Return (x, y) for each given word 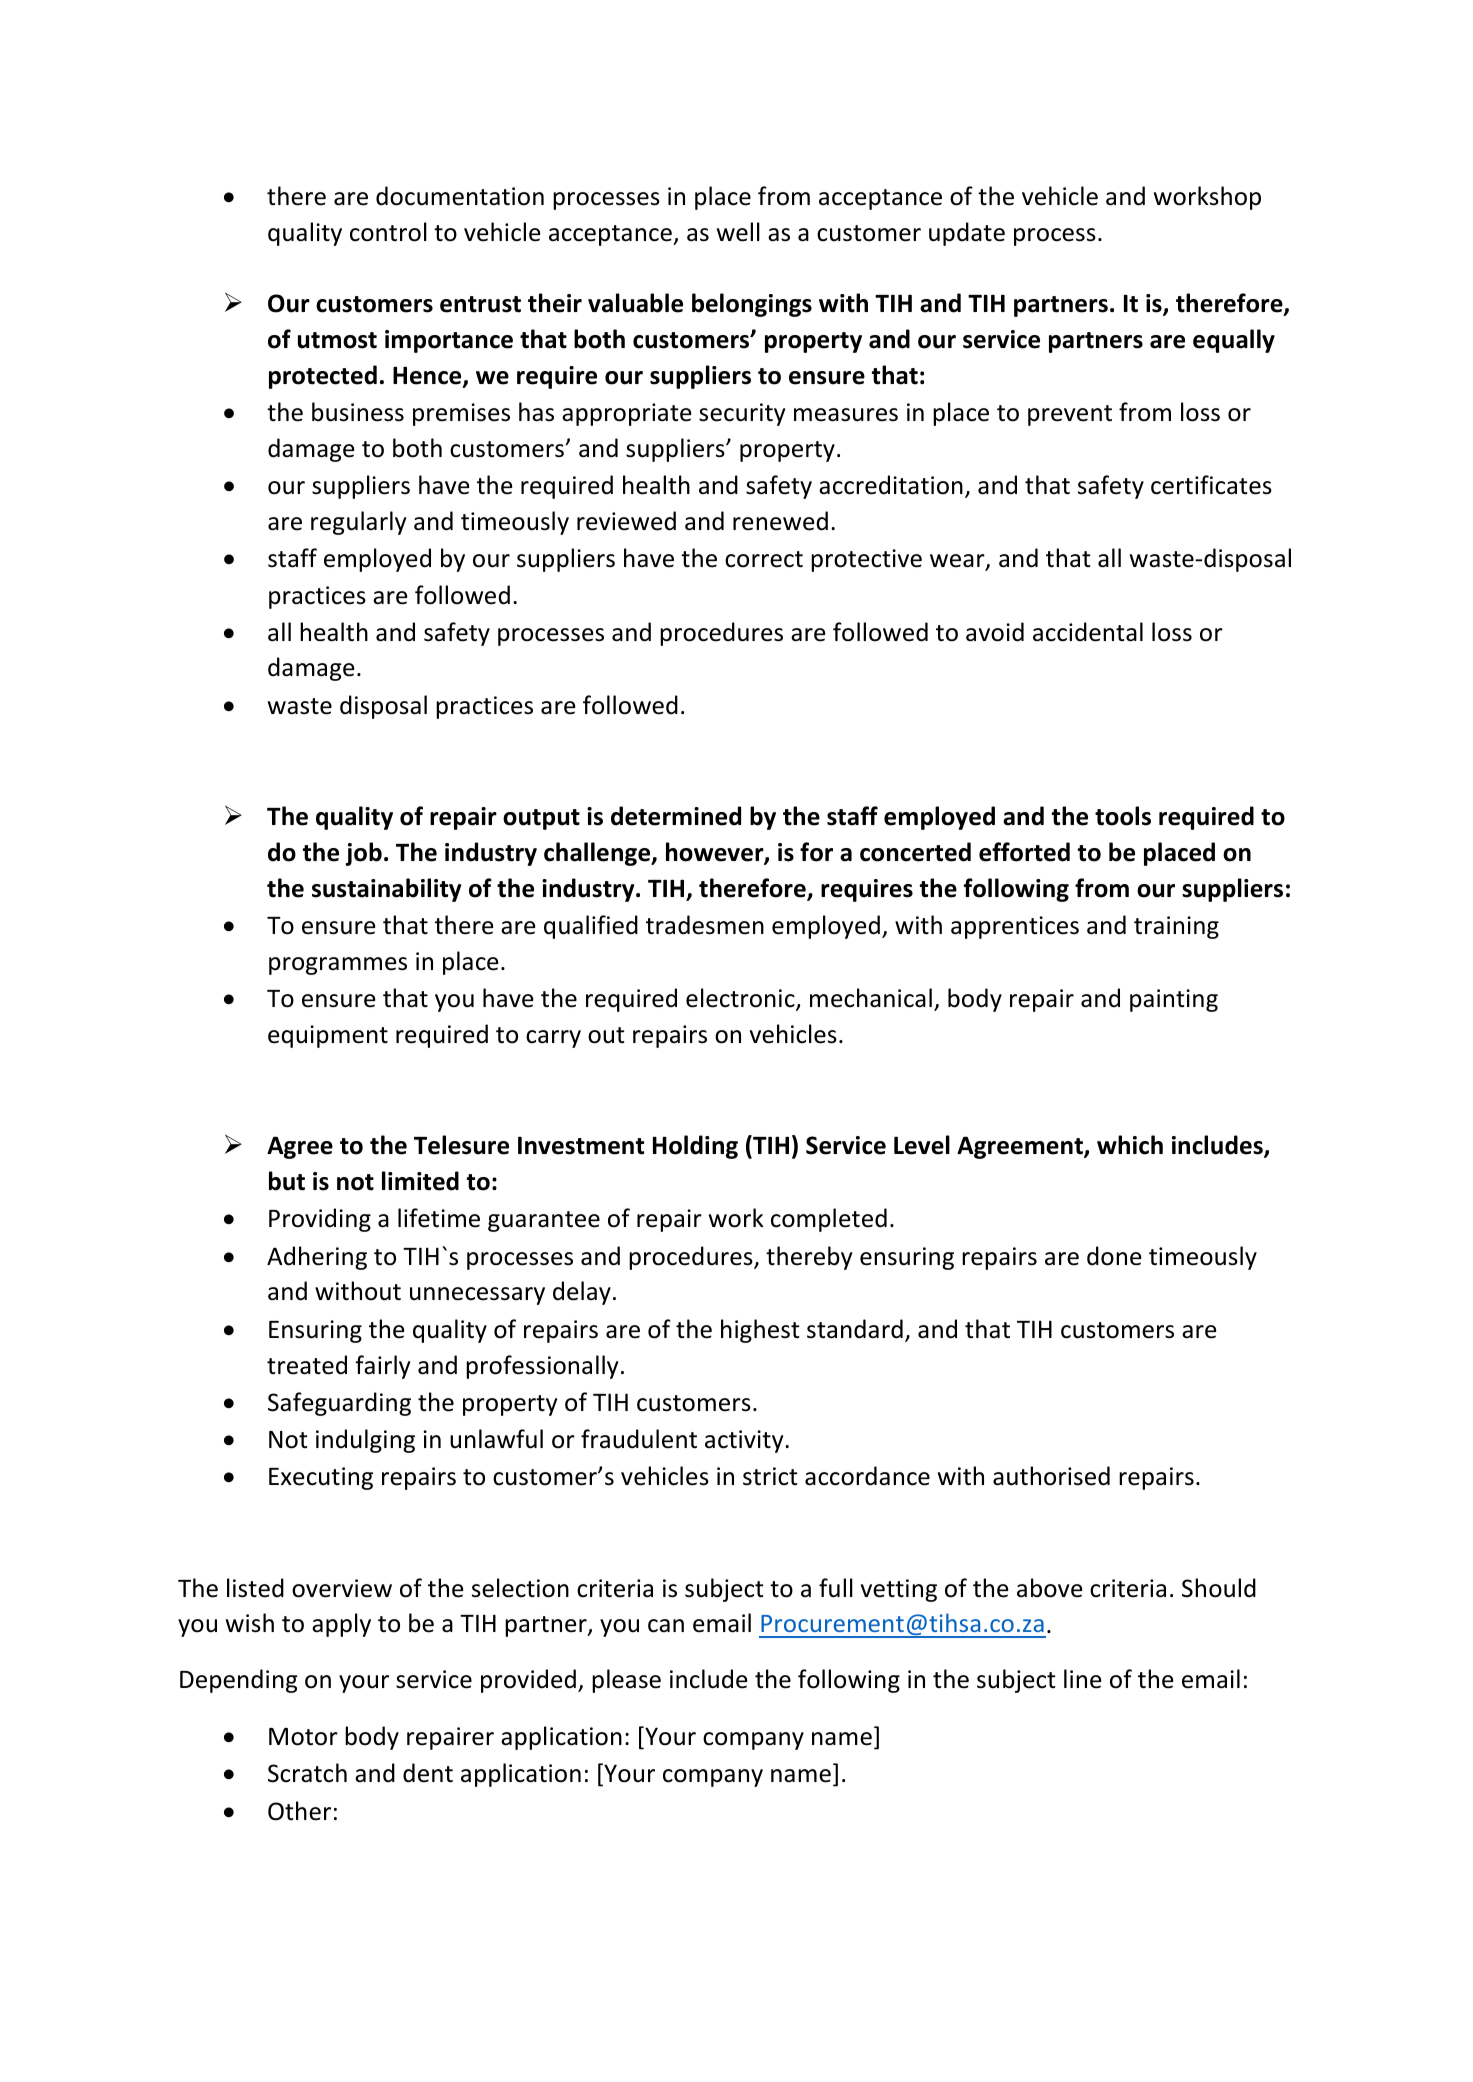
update (967, 234)
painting (1174, 1000)
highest (760, 1331)
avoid (995, 632)
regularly (358, 523)
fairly (382, 1367)
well (738, 232)
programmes (338, 966)
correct (764, 559)
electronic (741, 999)
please (626, 1681)
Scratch (307, 1773)
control (388, 232)
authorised (1051, 1476)
